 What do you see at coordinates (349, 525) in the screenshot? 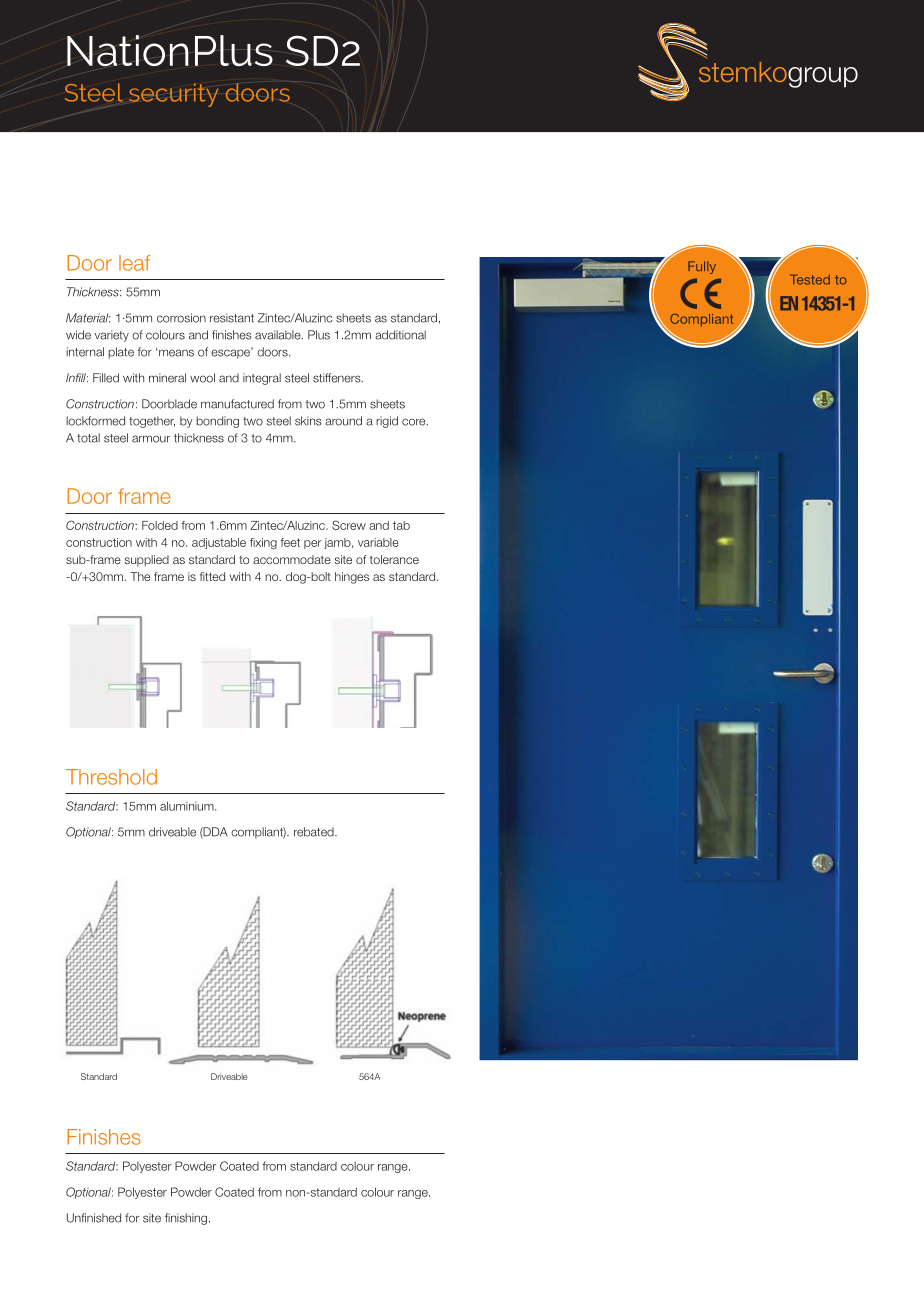
I see `Screw` at bounding box center [349, 525].
